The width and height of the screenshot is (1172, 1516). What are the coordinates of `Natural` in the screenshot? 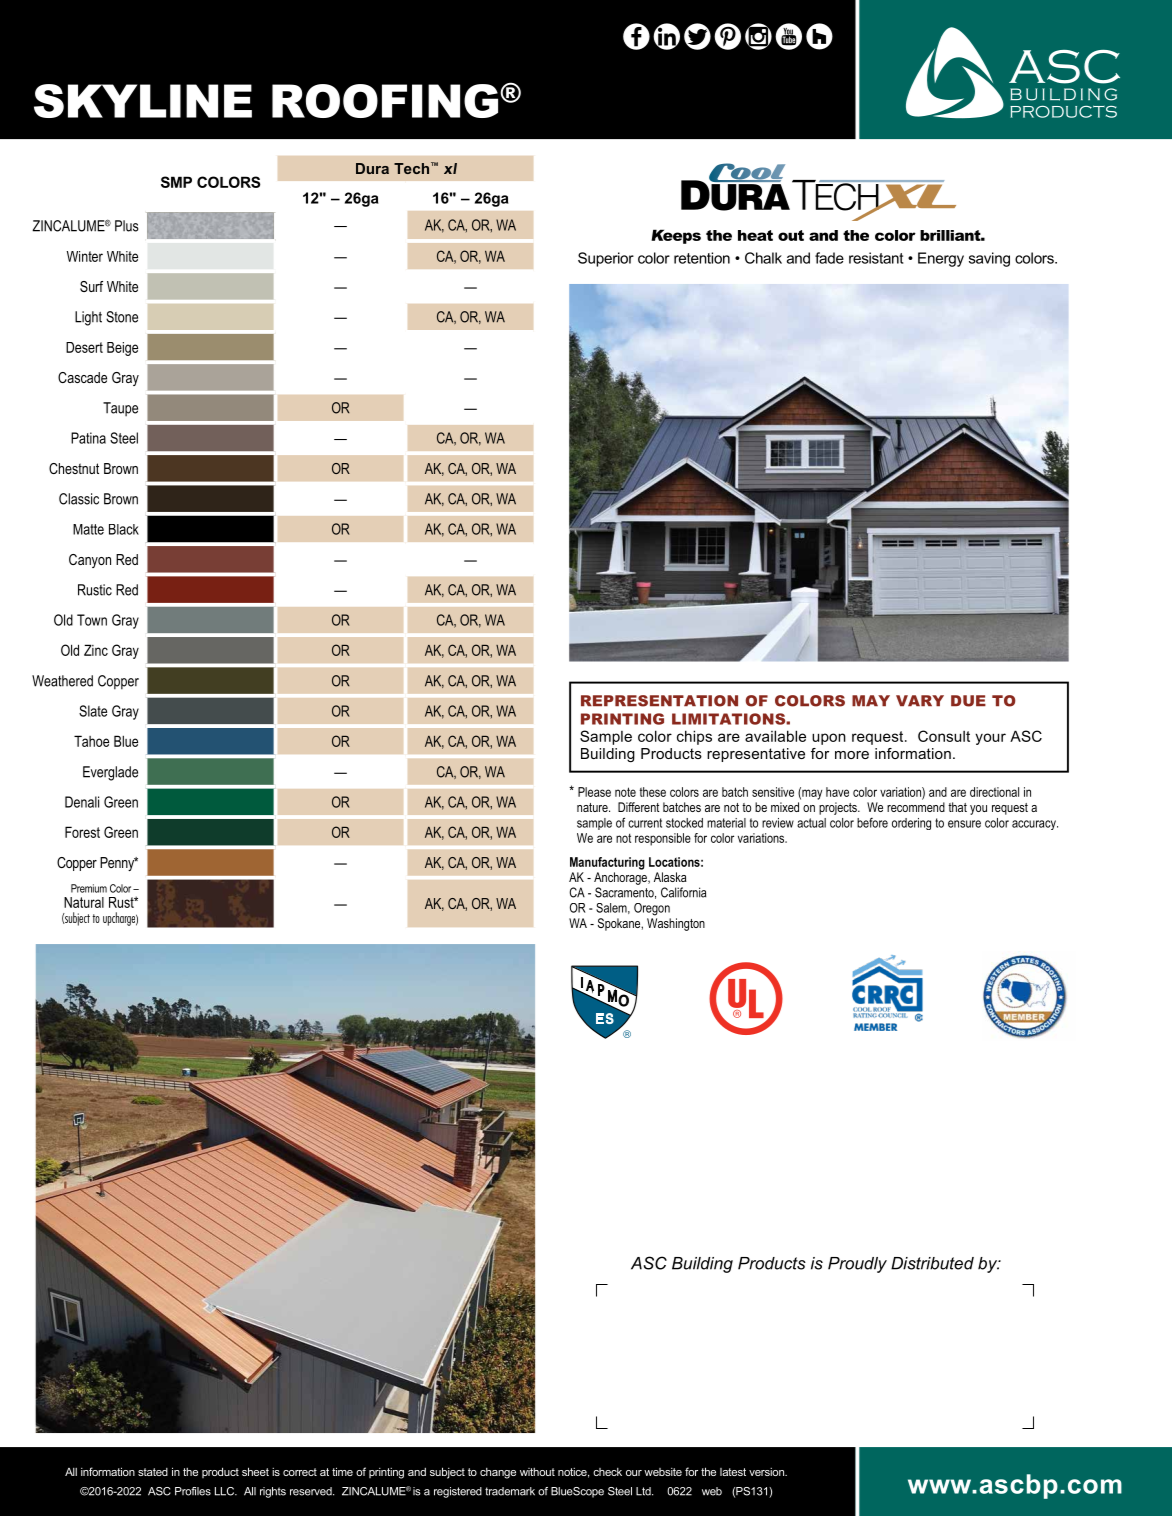 It's located at (84, 902).
